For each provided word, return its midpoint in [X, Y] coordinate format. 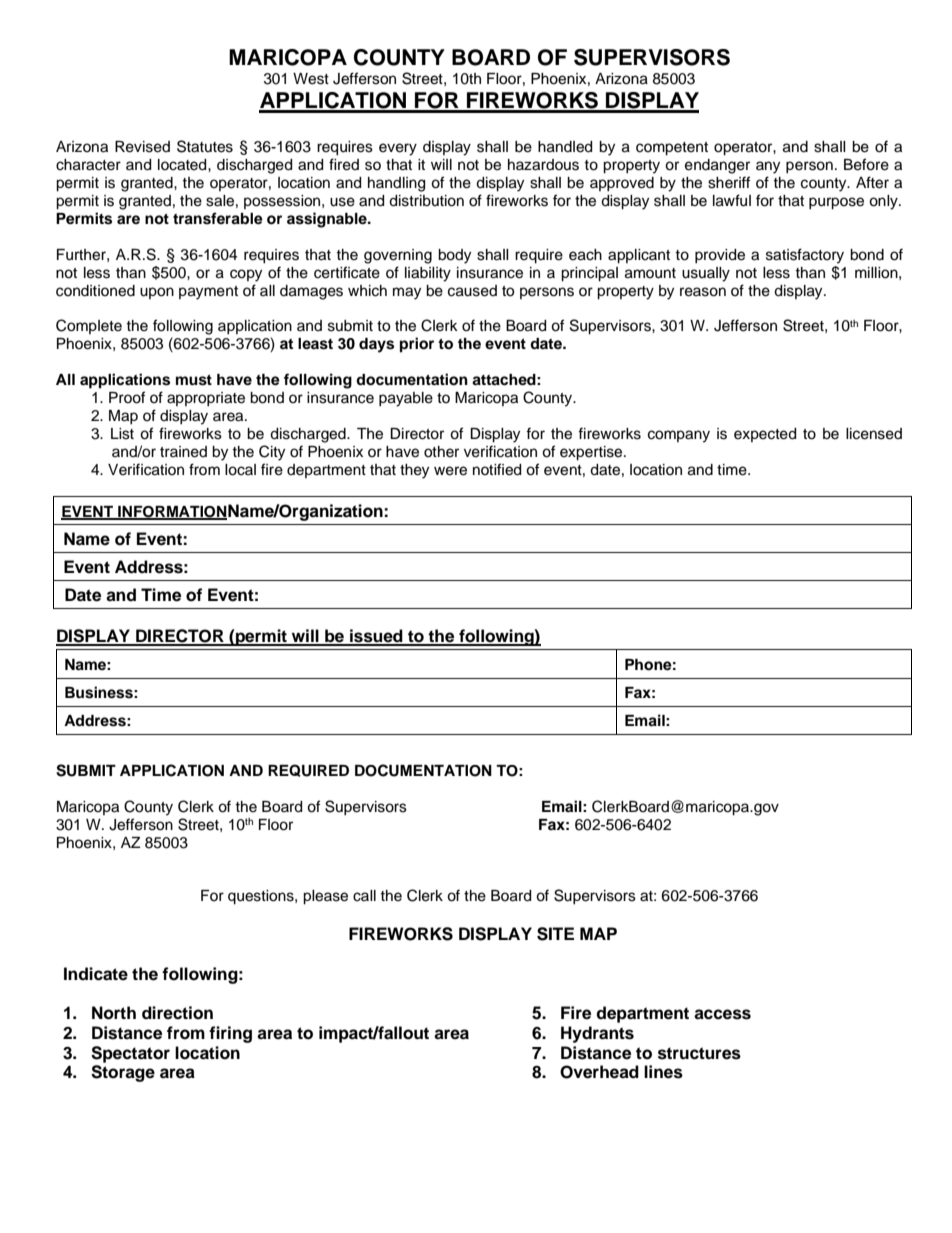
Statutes [205, 146]
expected [765, 435]
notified [497, 469]
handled [565, 147]
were [450, 471]
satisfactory [805, 256]
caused [472, 291]
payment [208, 293]
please [325, 897]
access [722, 1014]
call [364, 896]
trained [183, 452]
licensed [874, 434]
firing [230, 1034]
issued [376, 637]
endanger [717, 166]
